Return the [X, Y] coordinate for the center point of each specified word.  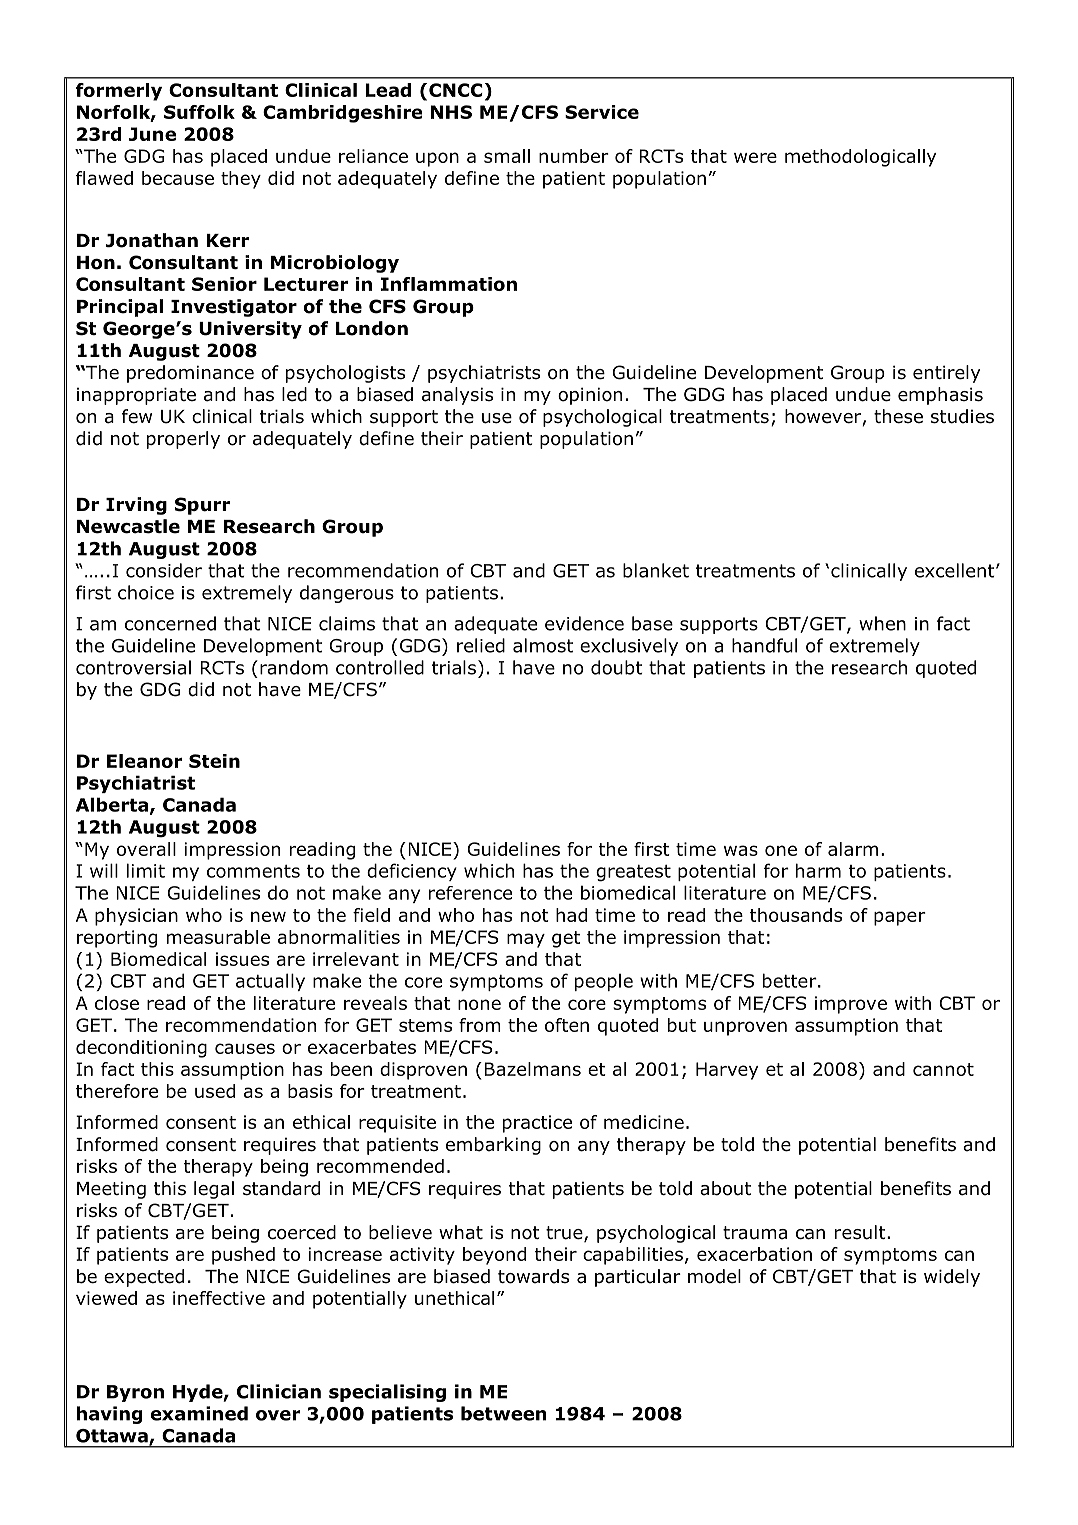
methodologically [860, 158]
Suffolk [199, 112]
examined [199, 1413]
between [503, 1413]
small [507, 156]
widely [952, 1278]
